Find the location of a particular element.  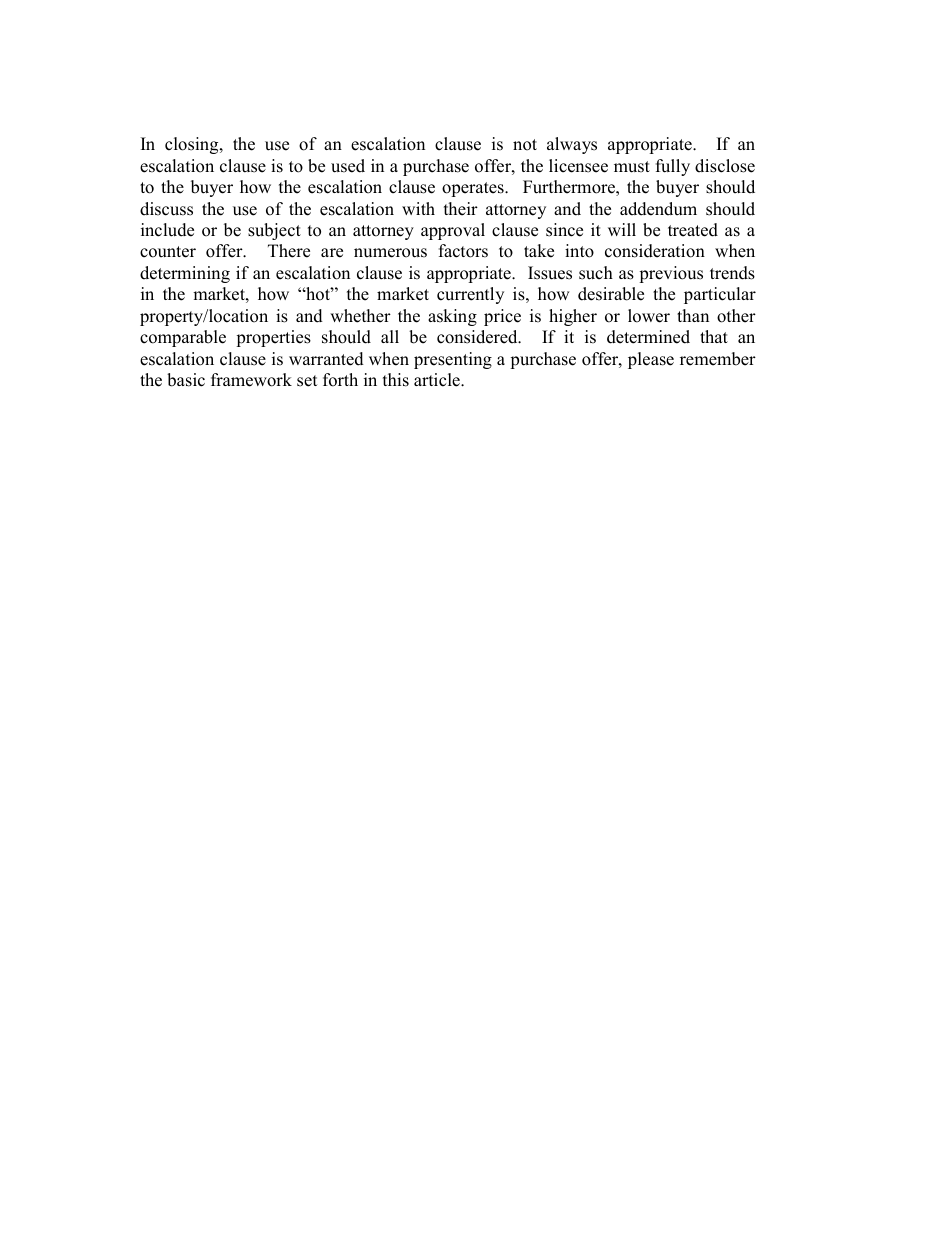

previous is located at coordinates (671, 274).
